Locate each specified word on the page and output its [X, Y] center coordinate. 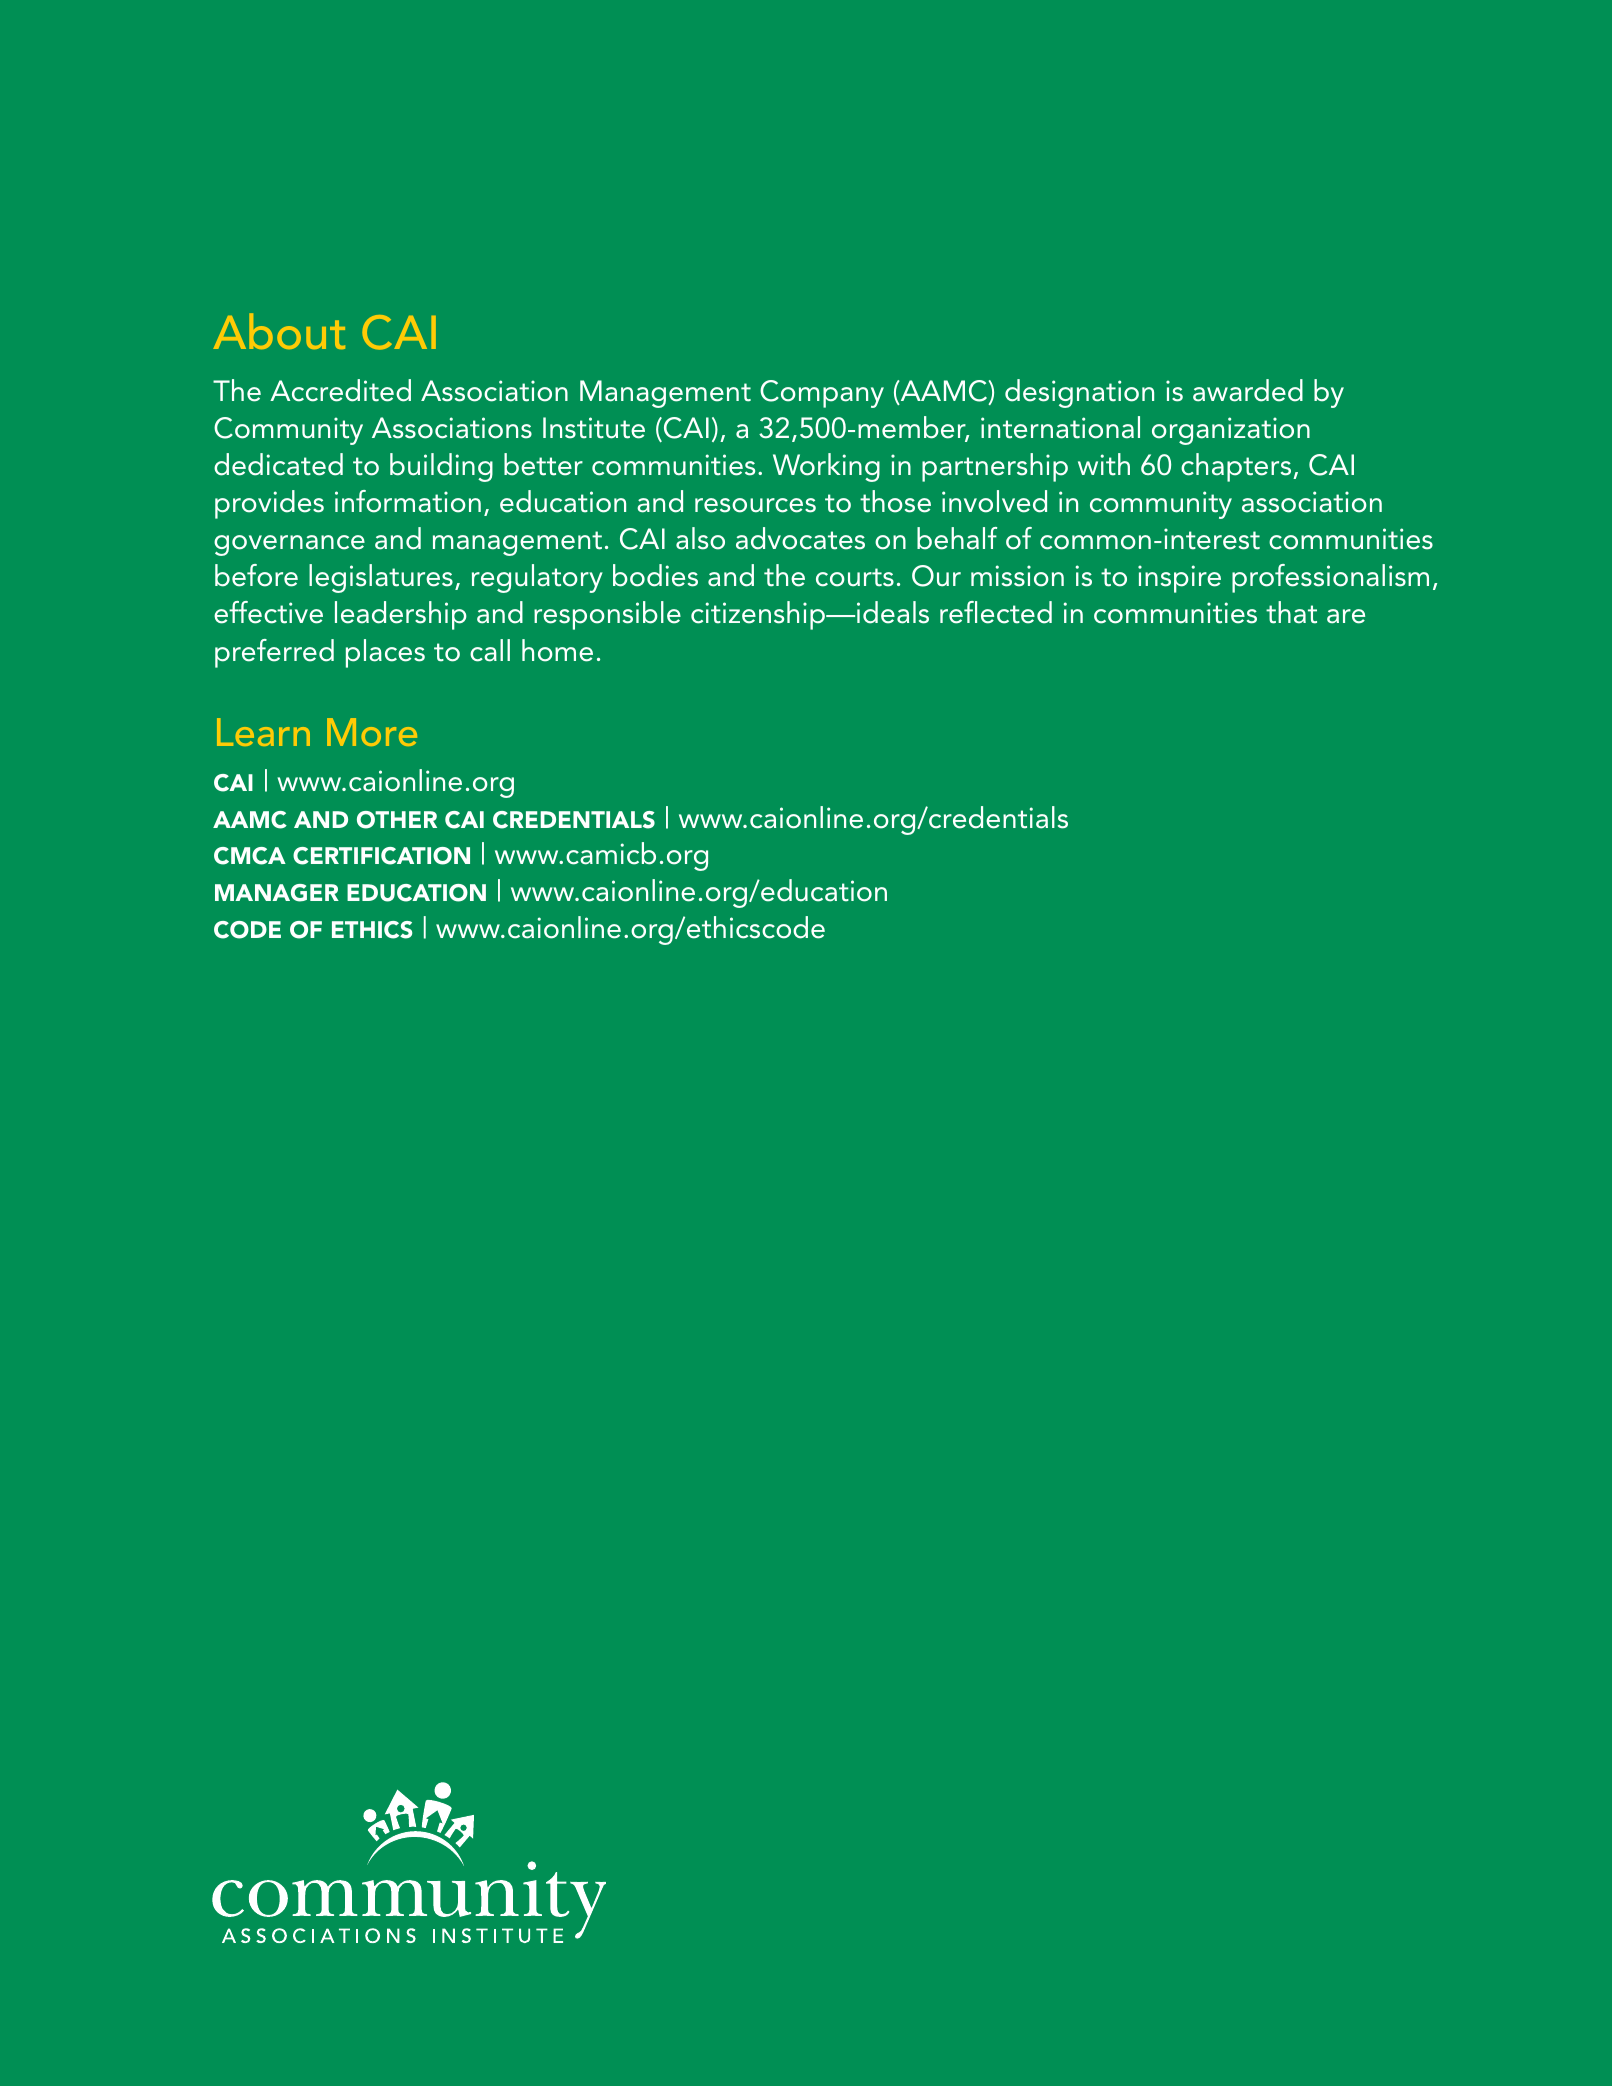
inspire [1179, 579]
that [1291, 612]
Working [826, 467]
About [279, 331]
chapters [1237, 467]
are [1346, 616]
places [385, 653]
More [372, 732]
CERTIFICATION [381, 856]
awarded [1248, 390]
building [441, 467]
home [557, 650]
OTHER [397, 820]
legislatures [381, 578]
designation [1079, 393]
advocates [800, 538]
